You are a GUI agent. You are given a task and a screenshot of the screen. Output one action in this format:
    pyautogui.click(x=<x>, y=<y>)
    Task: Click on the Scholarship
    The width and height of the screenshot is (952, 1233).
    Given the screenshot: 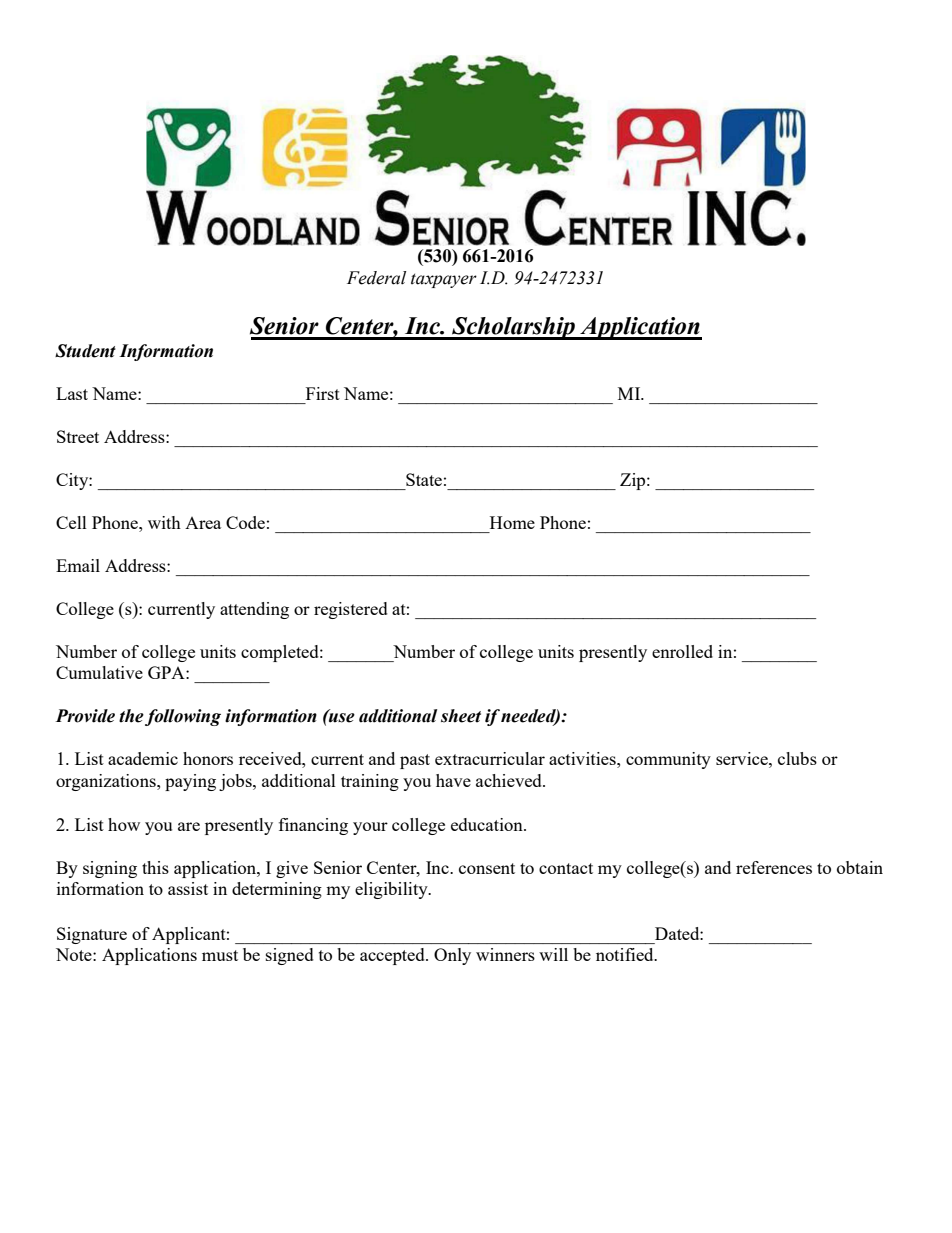 What is the action you would take?
    pyautogui.click(x=514, y=328)
